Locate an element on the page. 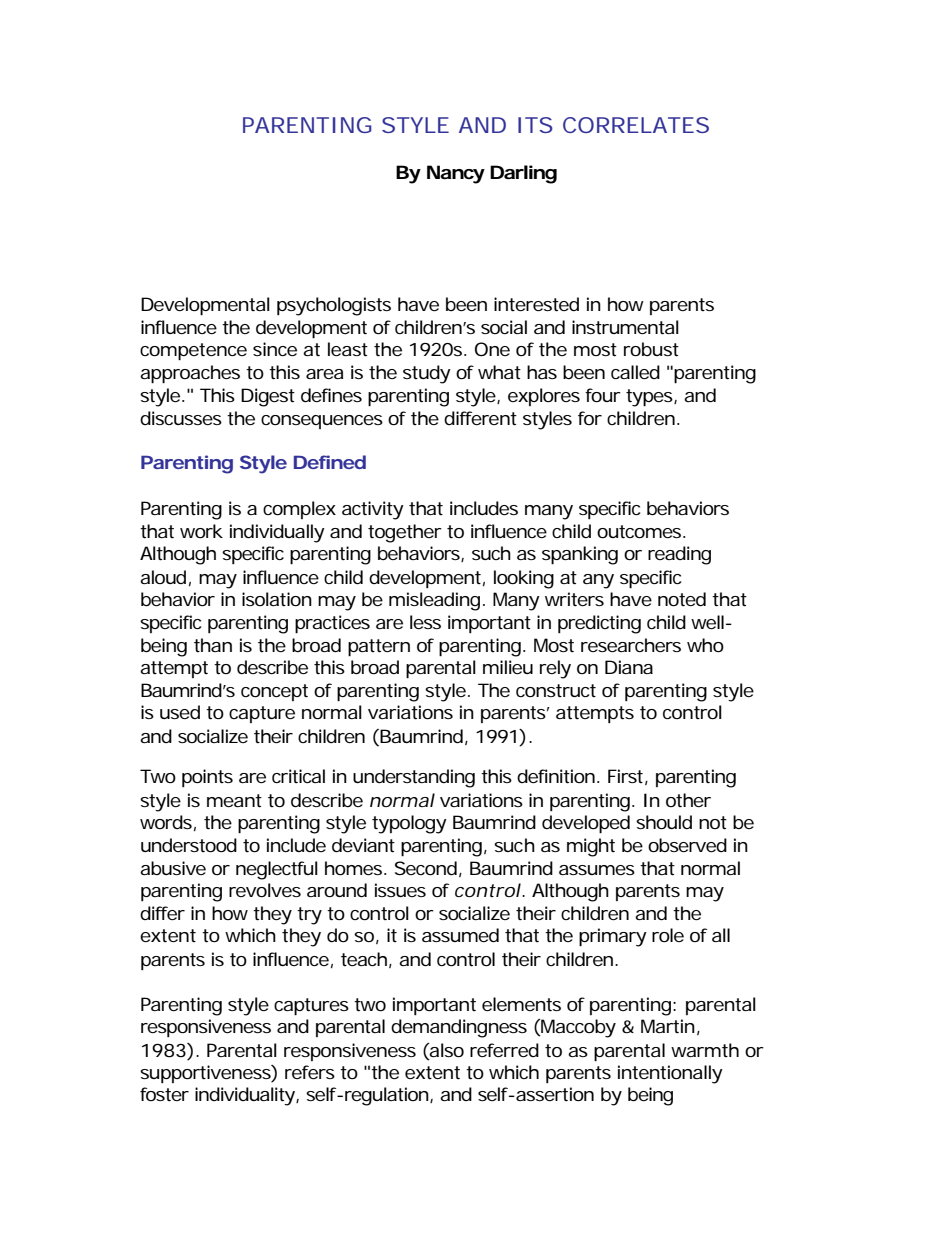 The height and width of the document is (1233, 952). CORRELATES is located at coordinates (636, 125).
